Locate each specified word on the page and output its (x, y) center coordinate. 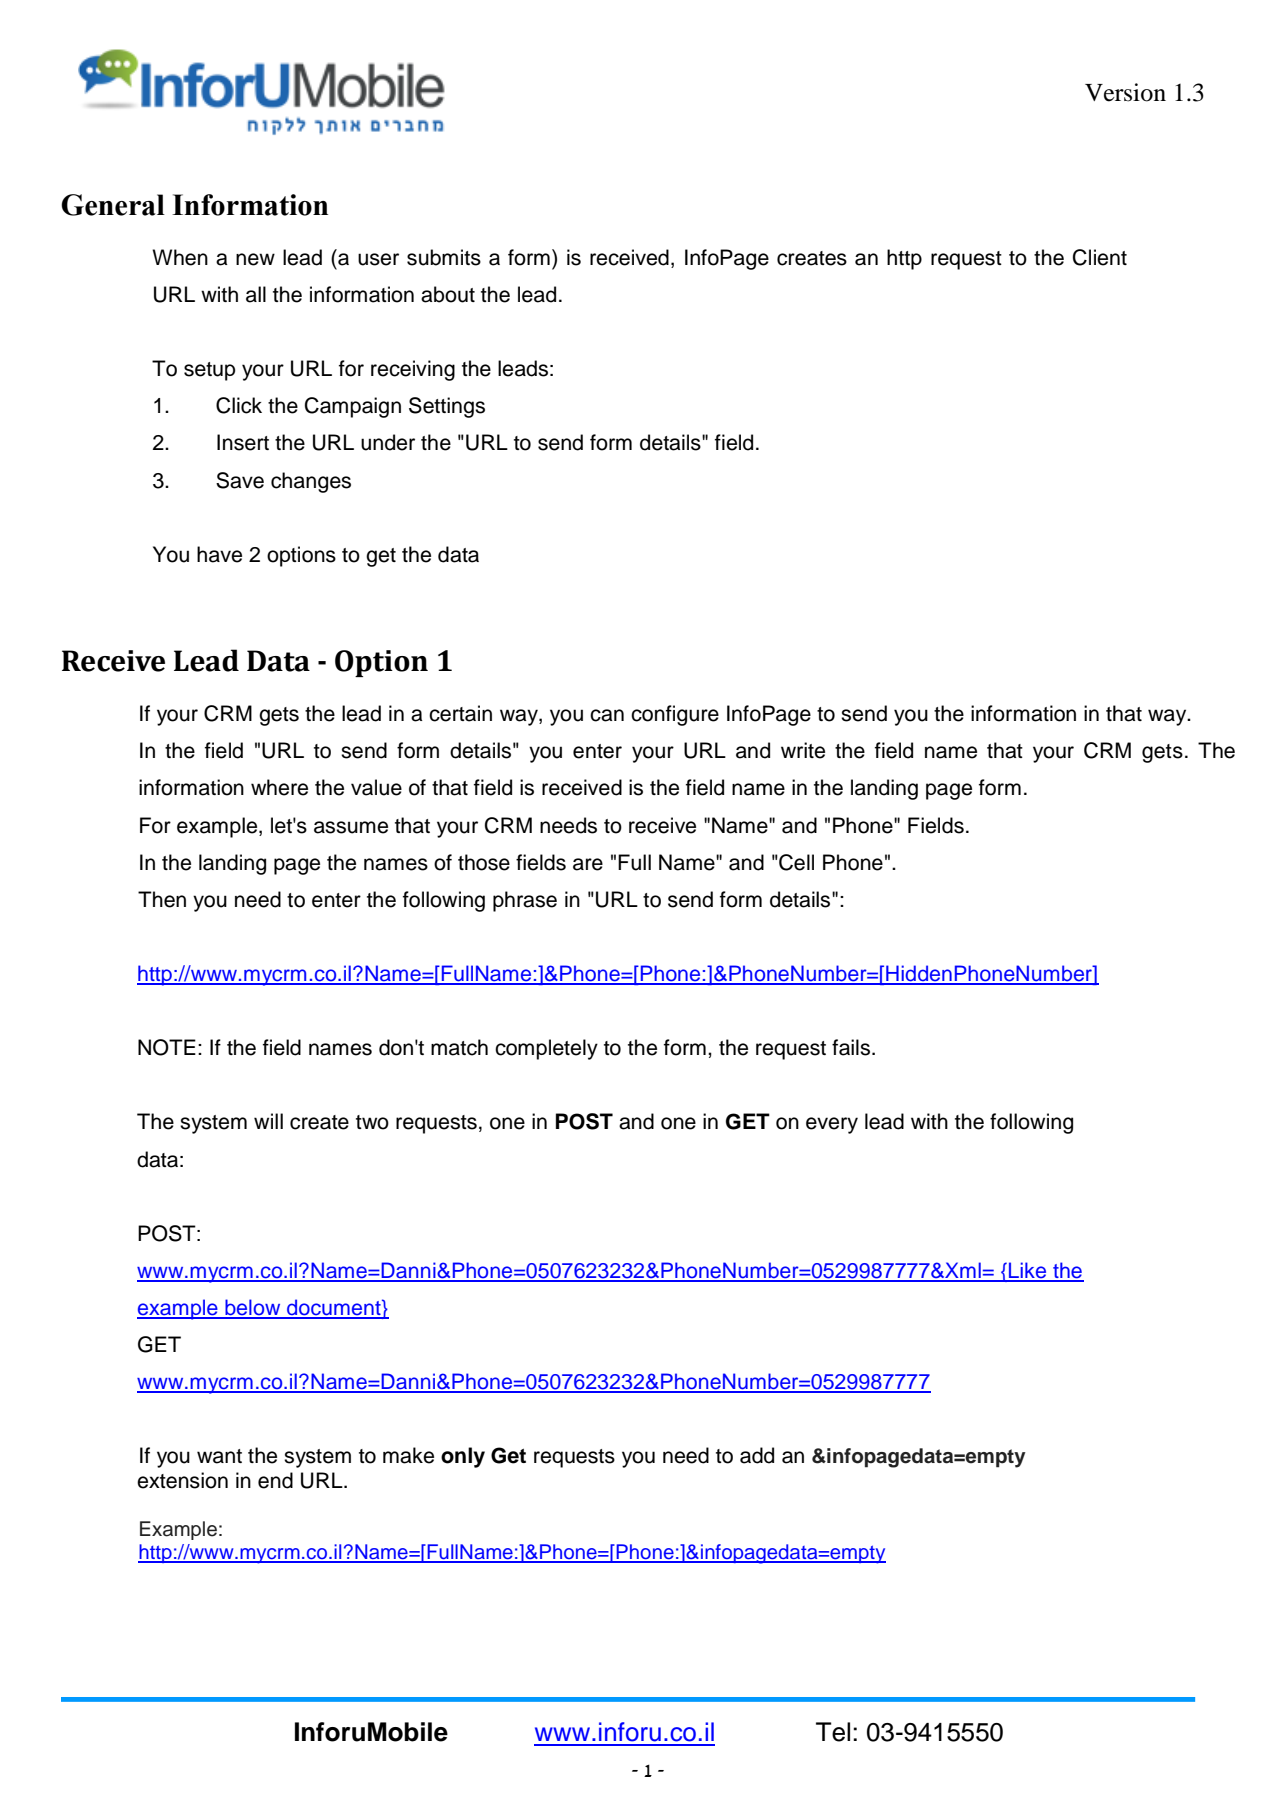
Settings (447, 407)
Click (239, 405)
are (588, 864)
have (219, 554)
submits (444, 257)
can (607, 715)
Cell (795, 862)
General (113, 205)
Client (1100, 257)
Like (1028, 1271)
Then (162, 899)
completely (546, 1049)
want (219, 1456)
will (268, 1121)
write (803, 750)
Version (1125, 92)
